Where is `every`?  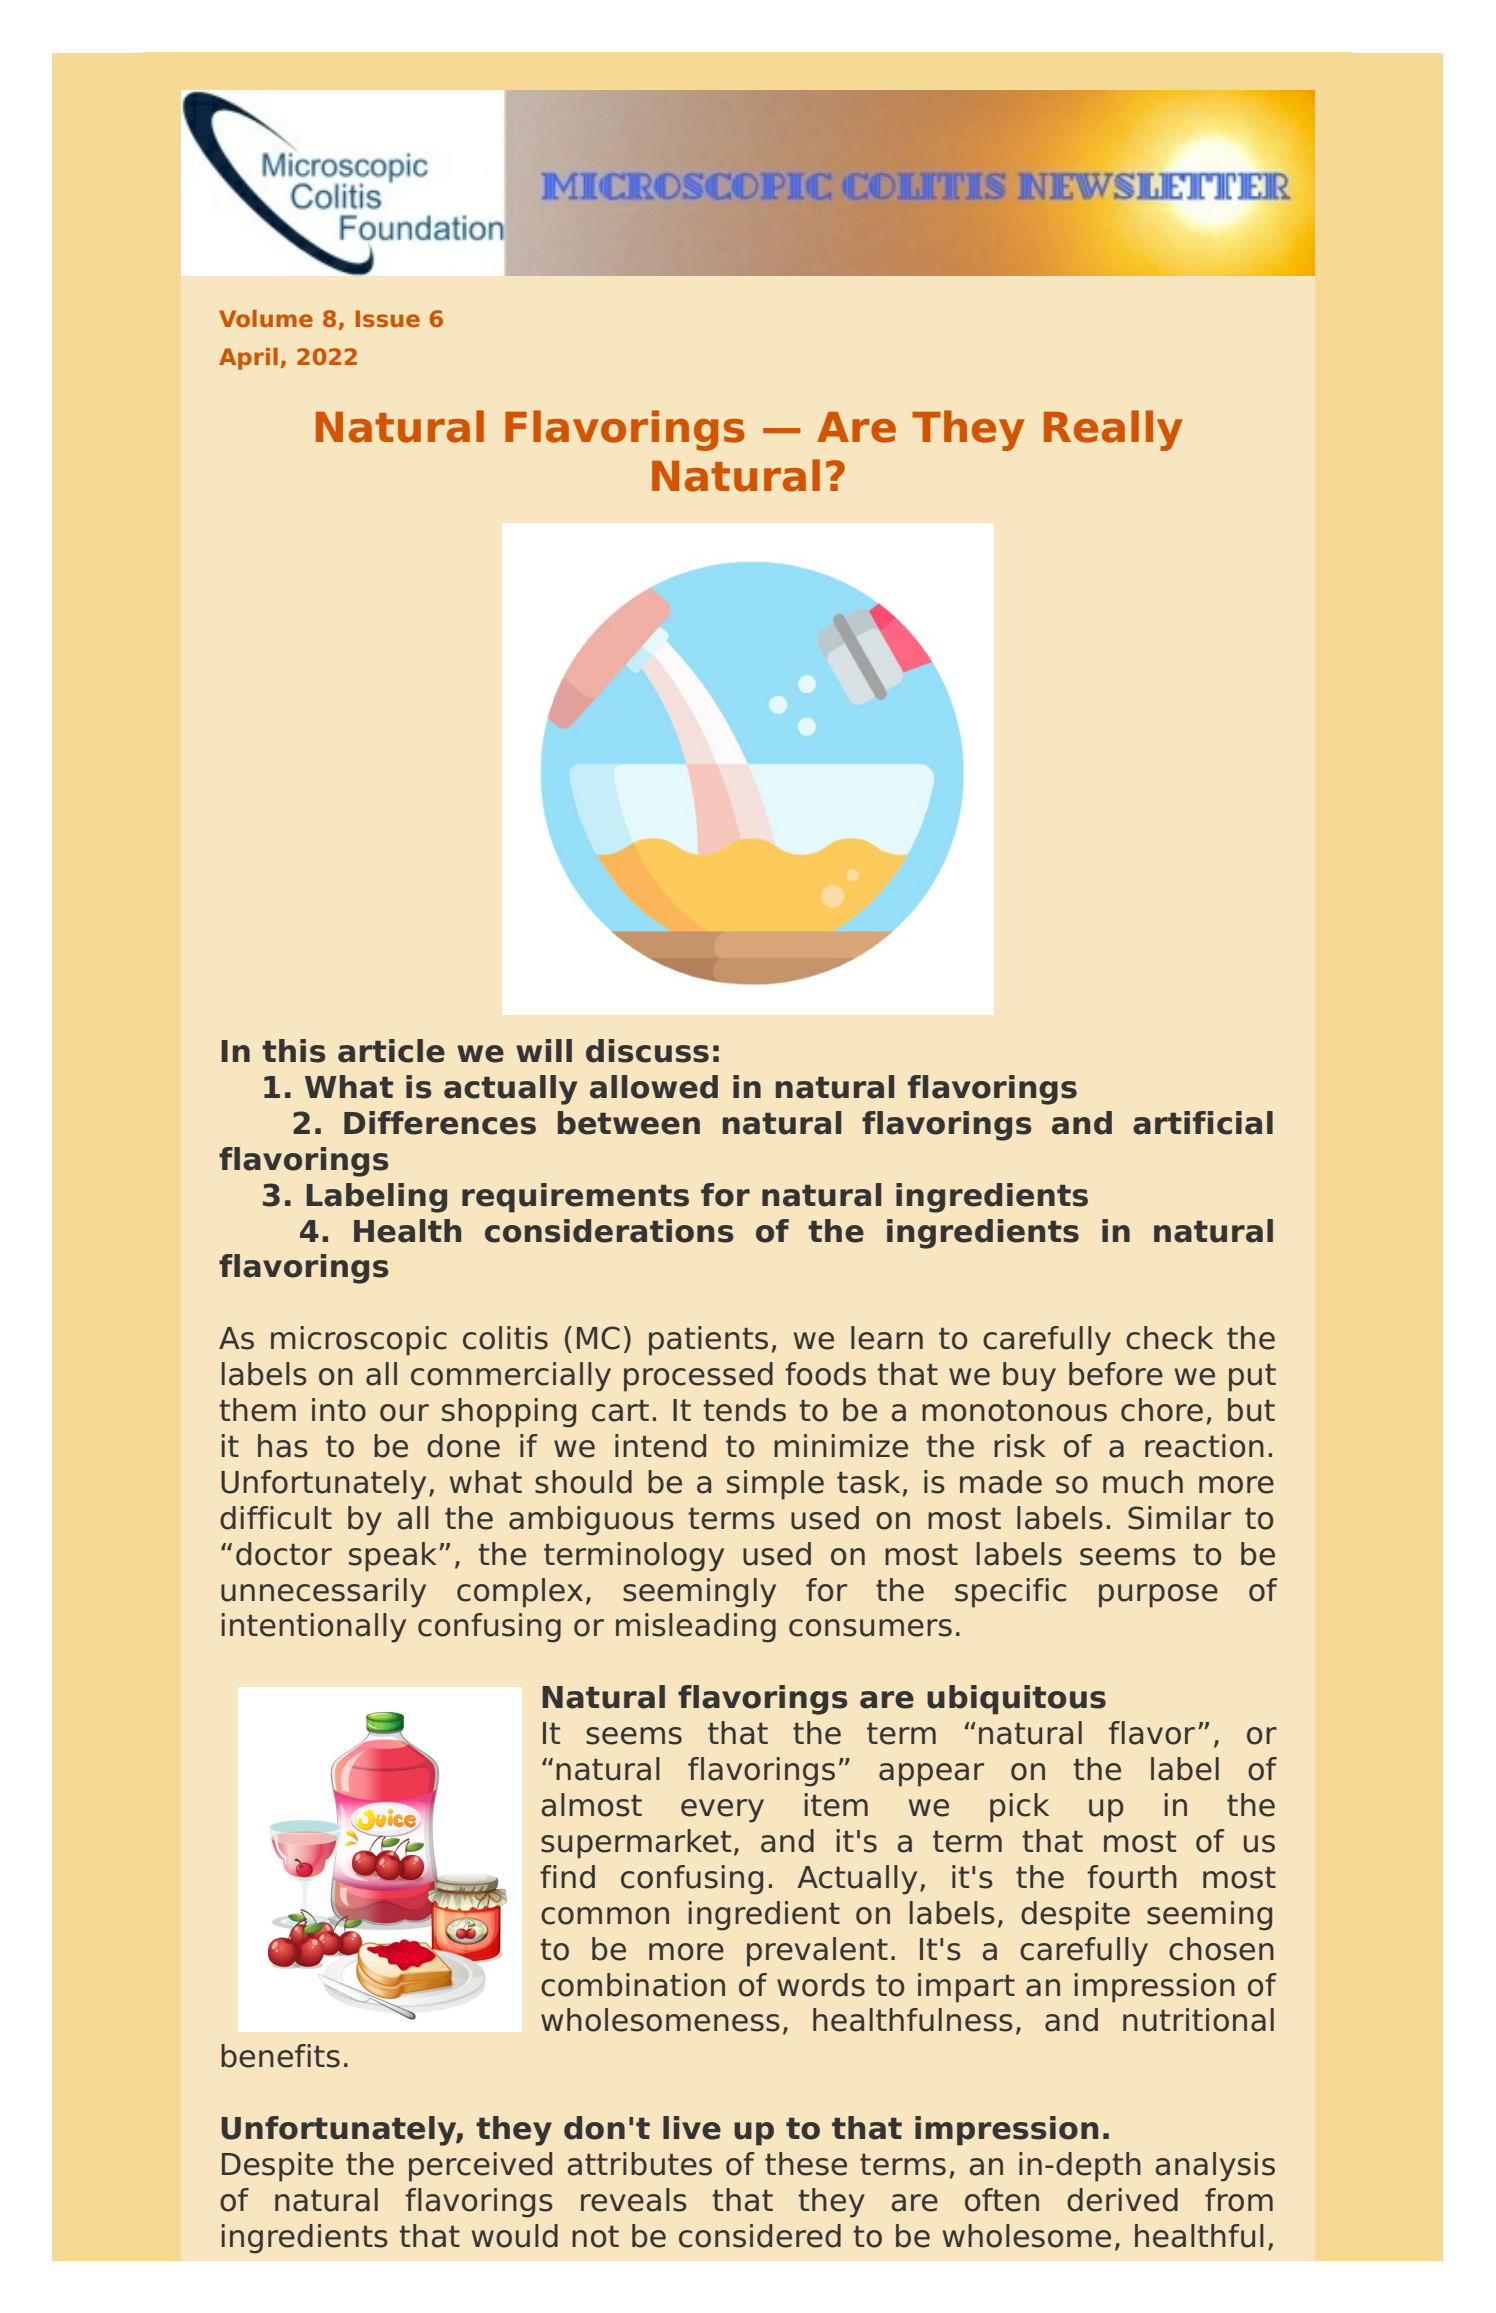
every is located at coordinates (722, 1811).
